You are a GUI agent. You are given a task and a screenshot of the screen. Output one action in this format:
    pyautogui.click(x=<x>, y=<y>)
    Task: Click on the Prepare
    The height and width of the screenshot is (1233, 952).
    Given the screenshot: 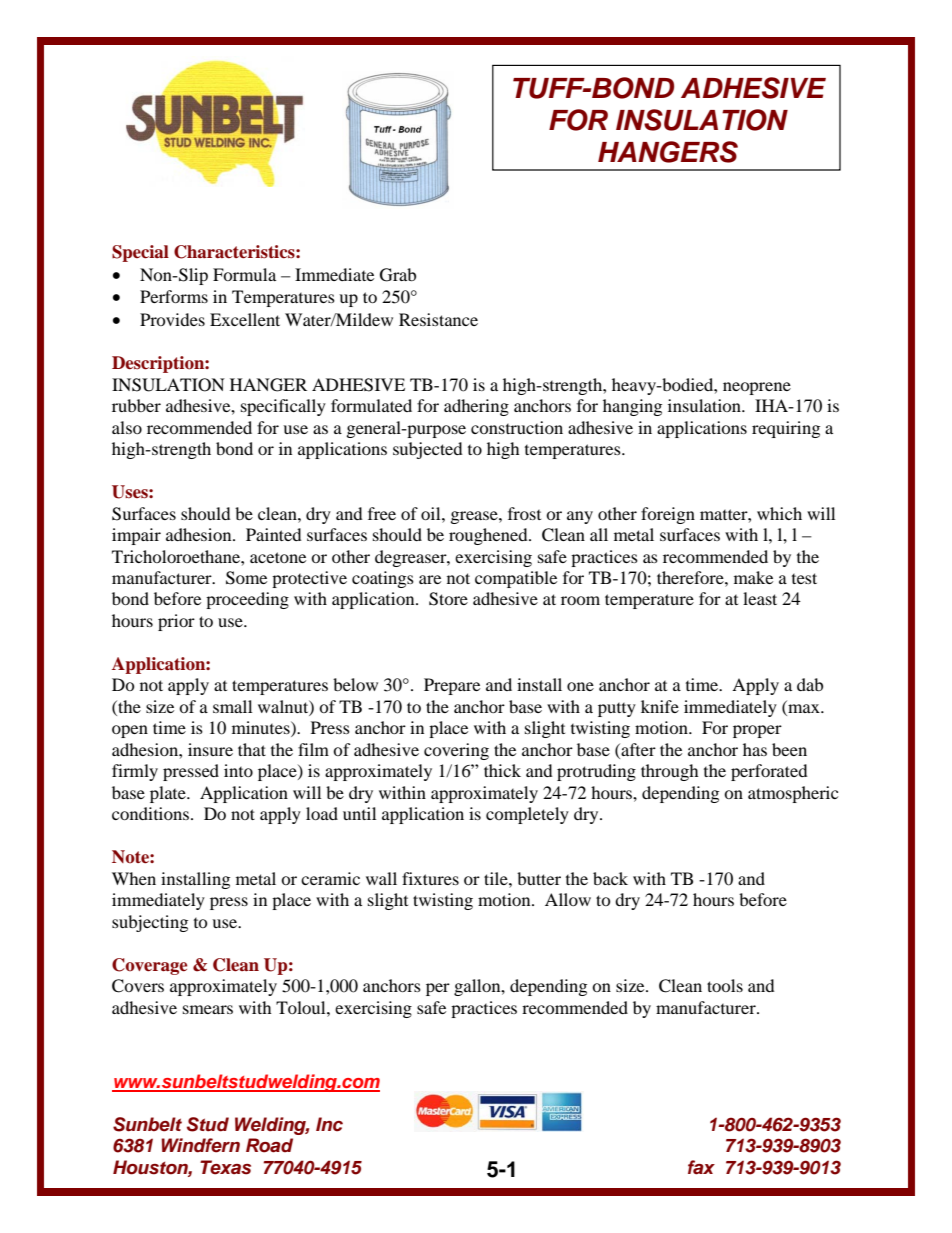 What is the action you would take?
    pyautogui.click(x=452, y=686)
